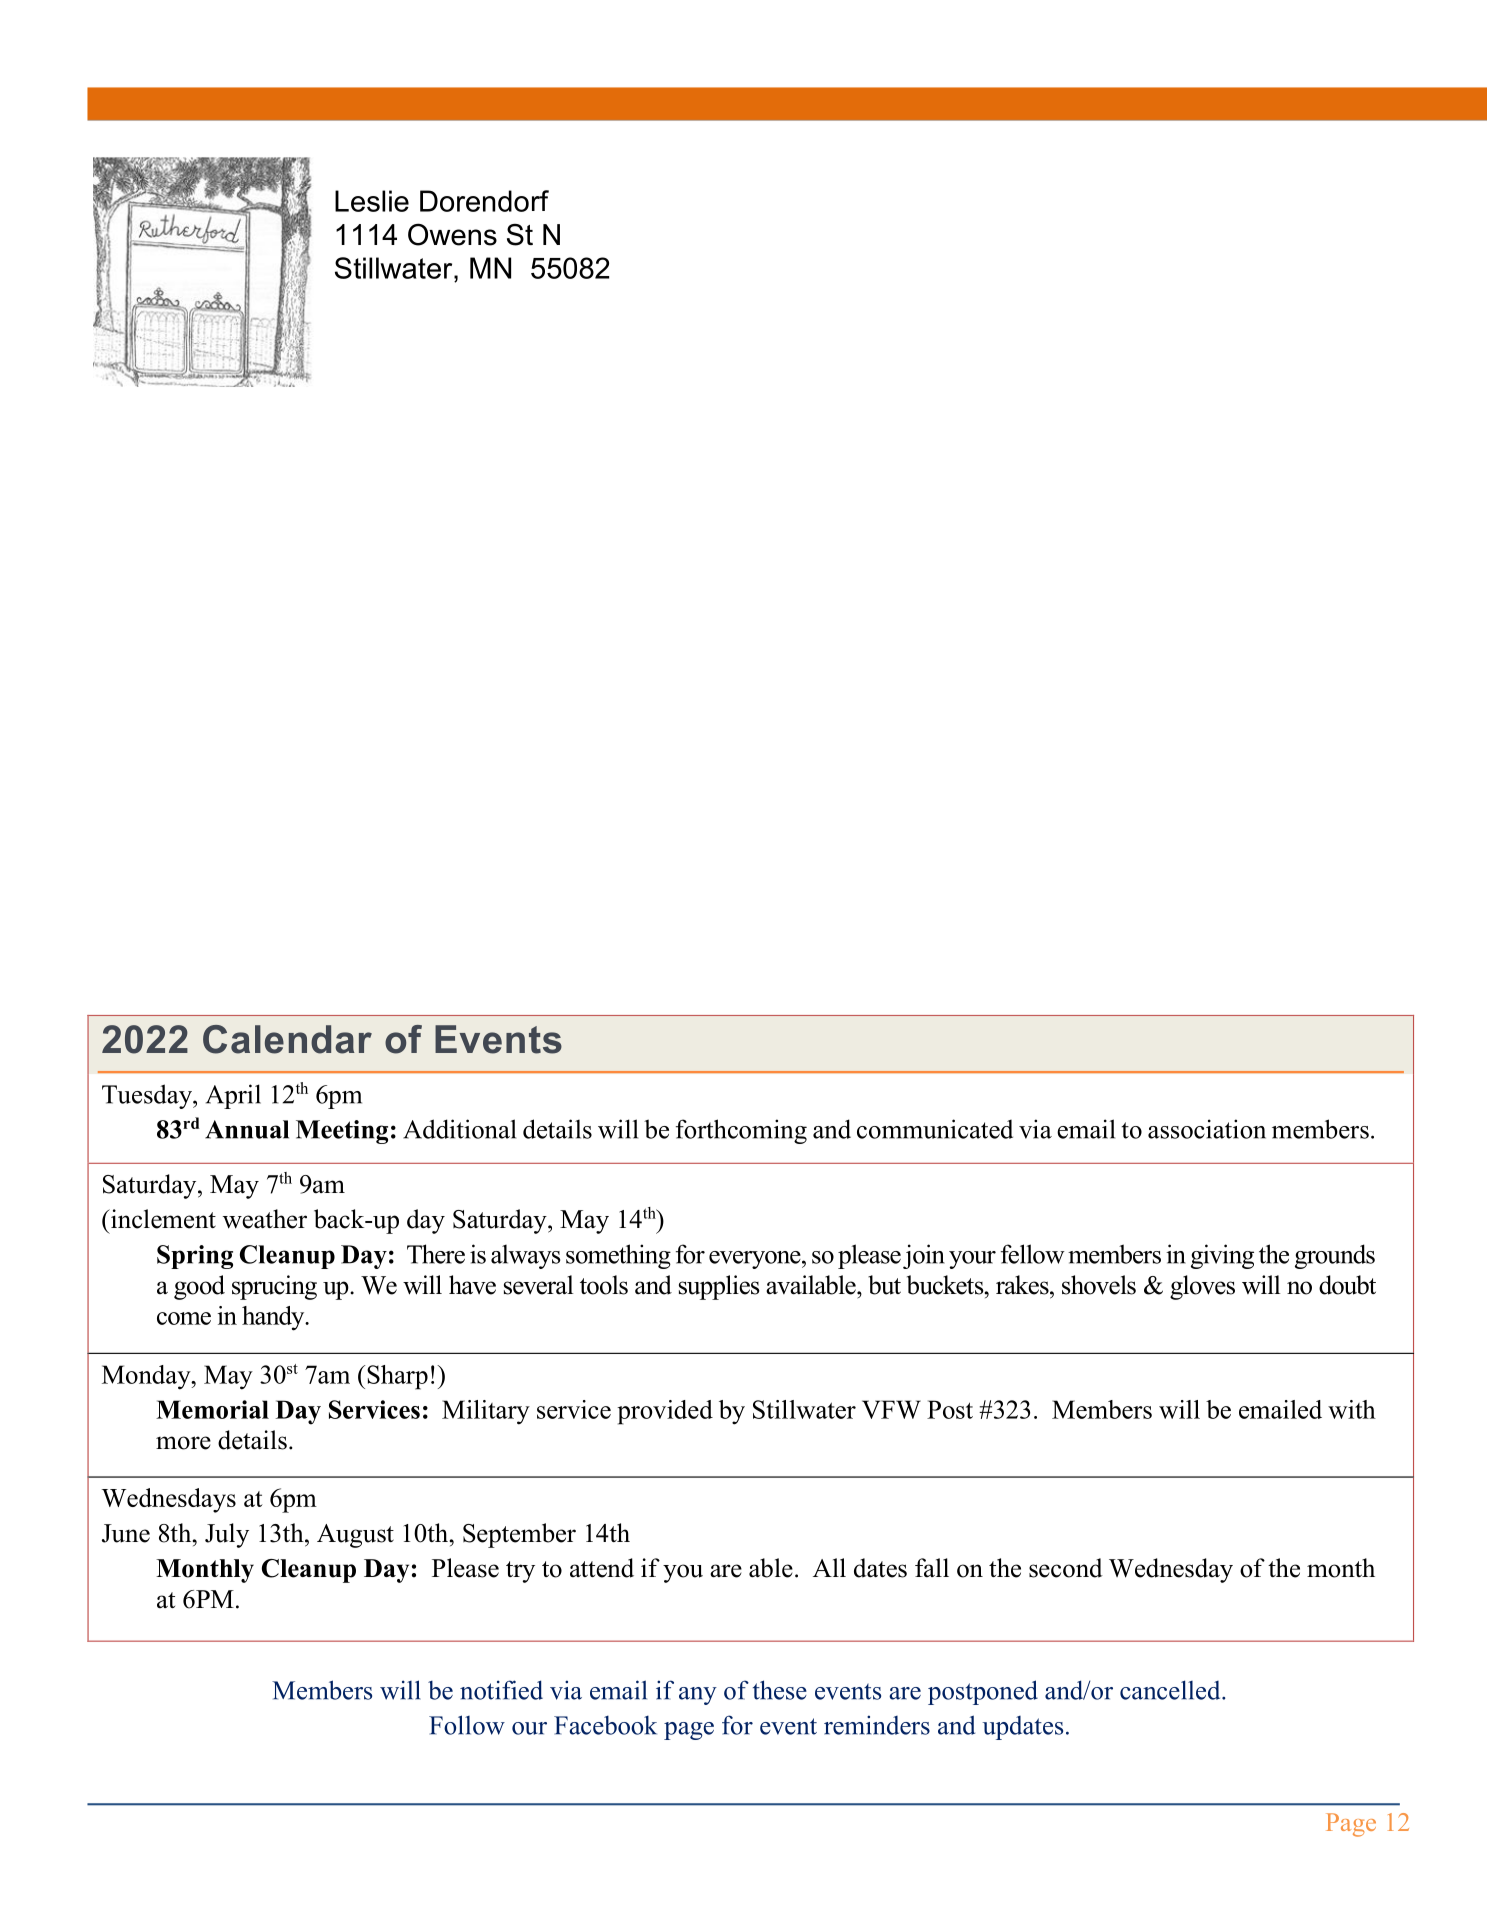  What do you see at coordinates (719, 1287) in the screenshot?
I see `supplies` at bounding box center [719, 1287].
